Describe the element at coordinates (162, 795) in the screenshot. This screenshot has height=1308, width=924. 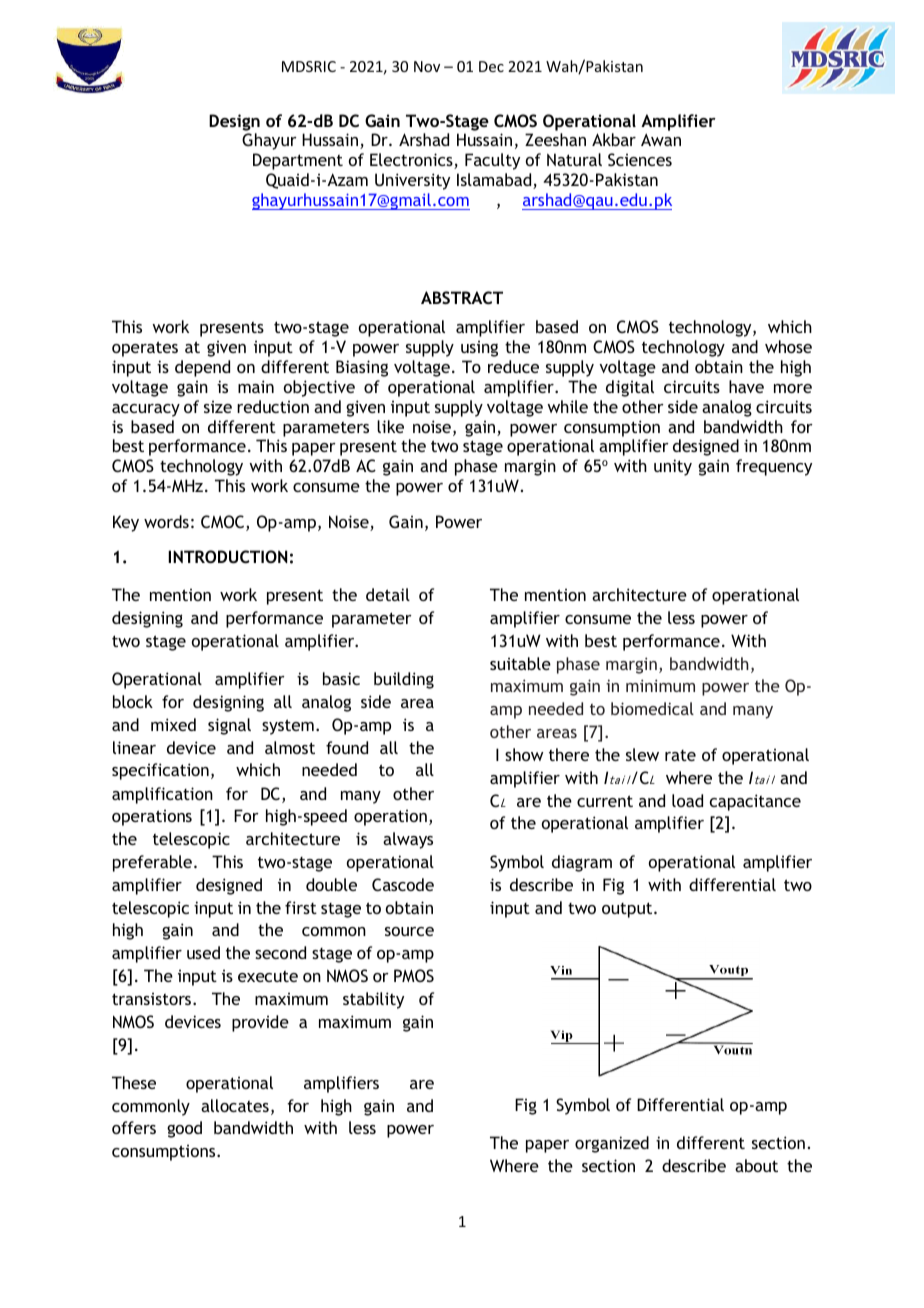
I see `amplification` at that location.
